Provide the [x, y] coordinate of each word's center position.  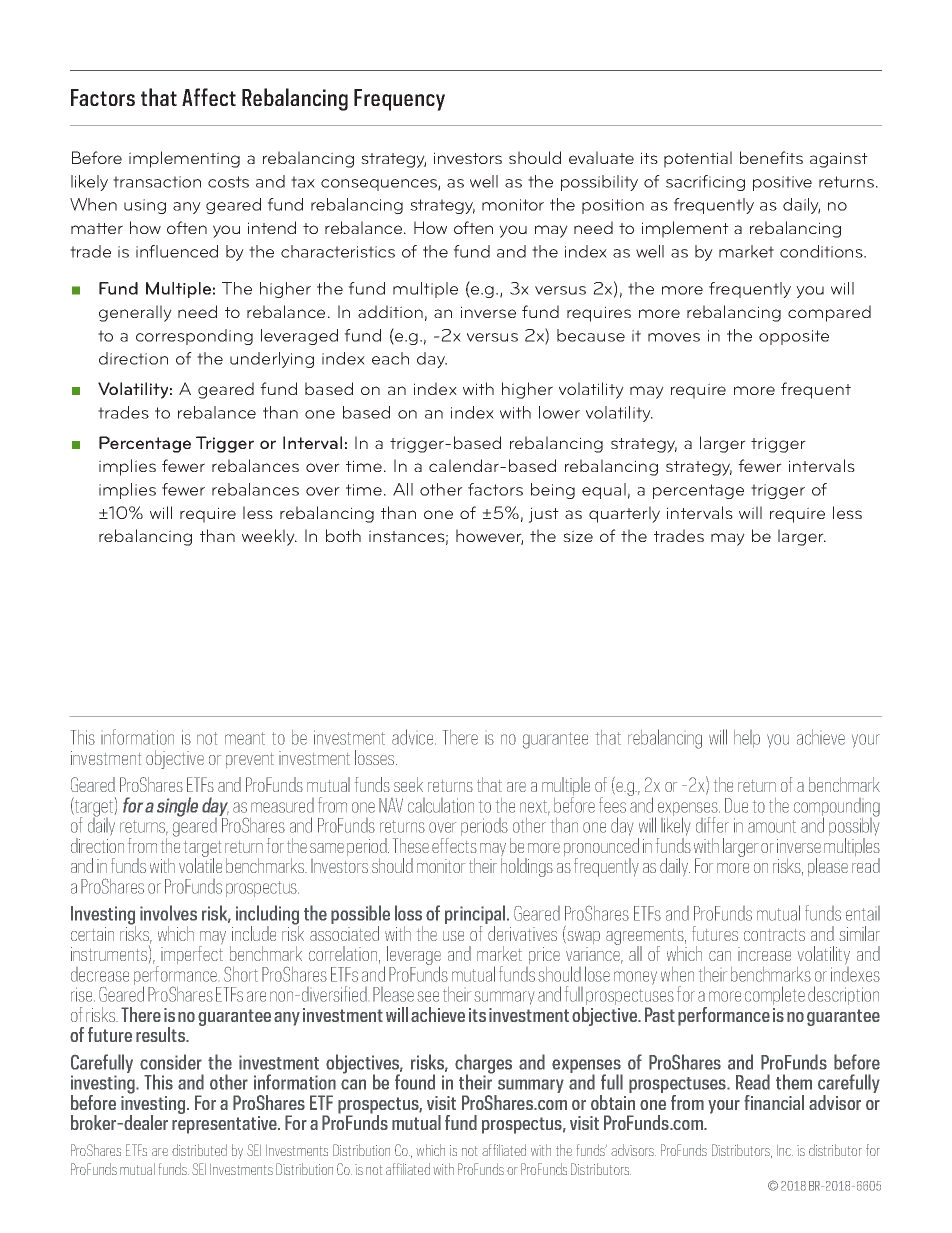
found [415, 1082]
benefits [771, 157]
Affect [209, 97]
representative [225, 1125]
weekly [269, 537]
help [747, 739]
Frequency [399, 100]
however [489, 537]
